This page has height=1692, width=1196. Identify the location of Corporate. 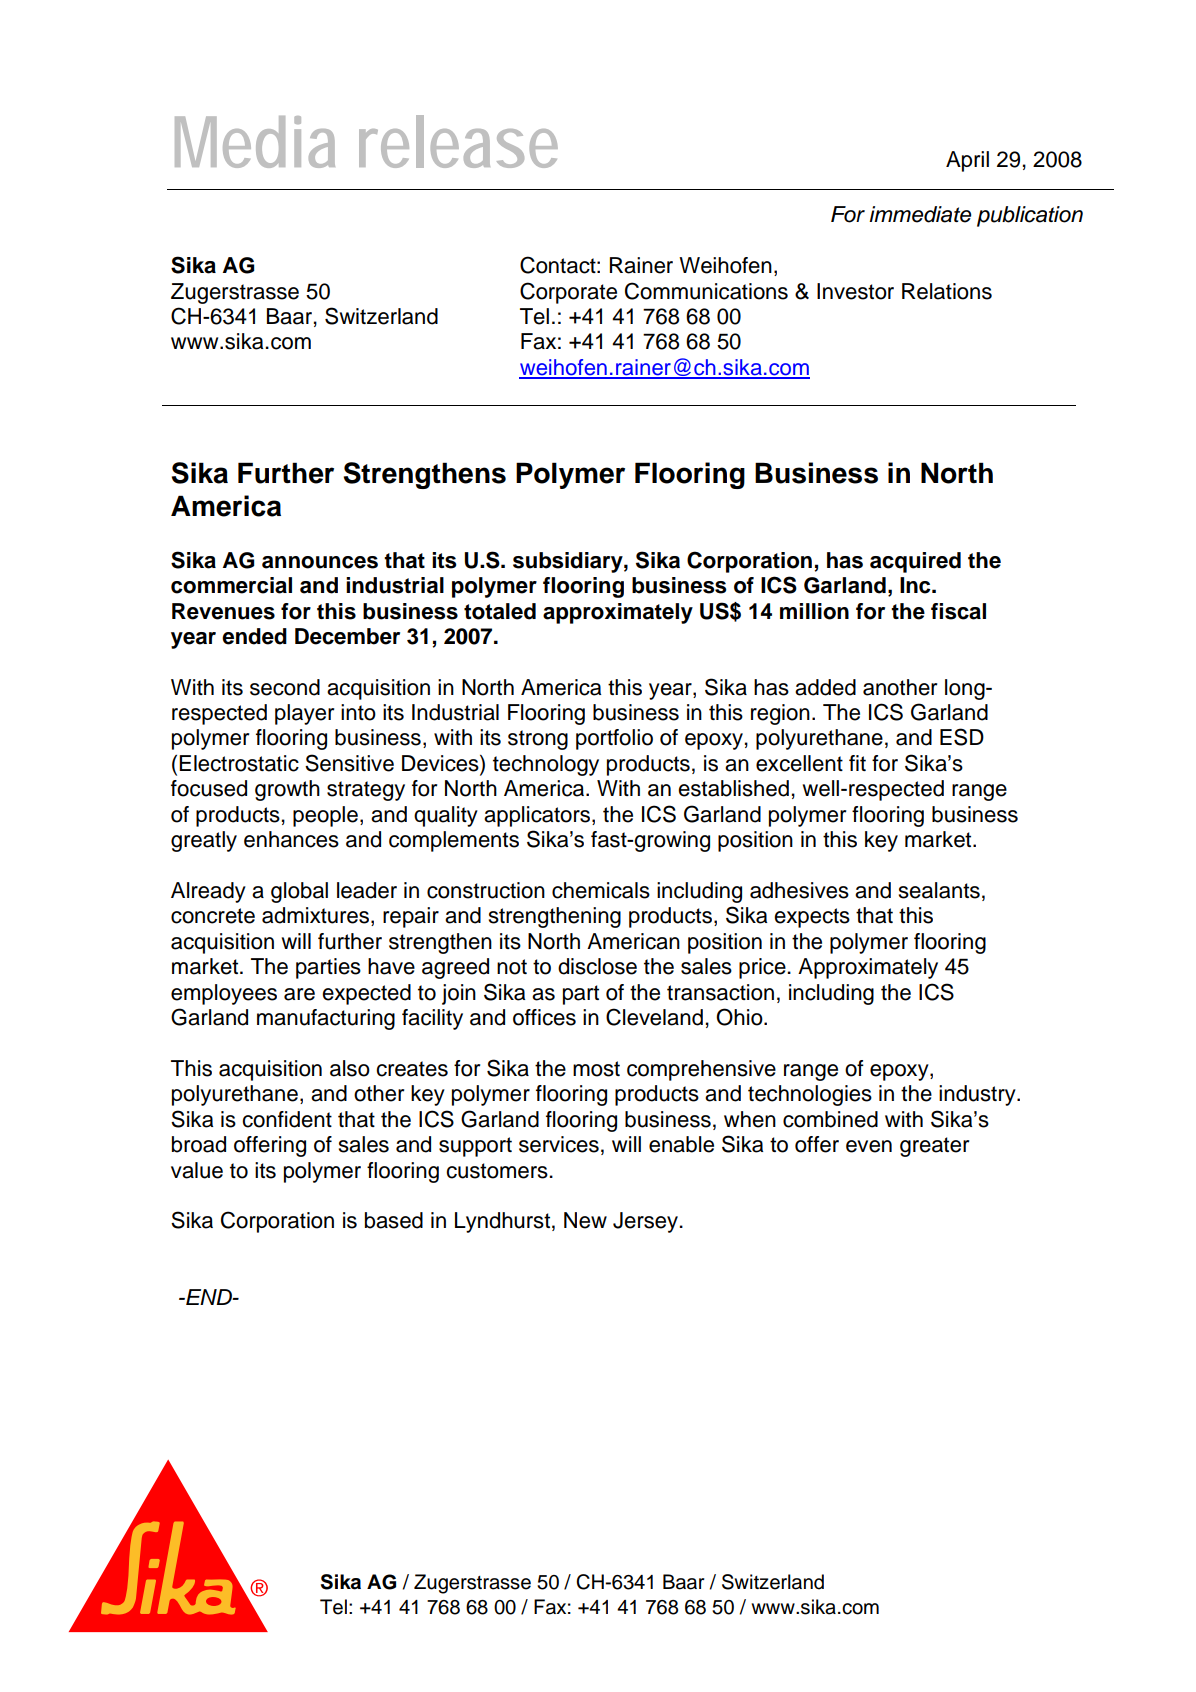
(568, 293).
